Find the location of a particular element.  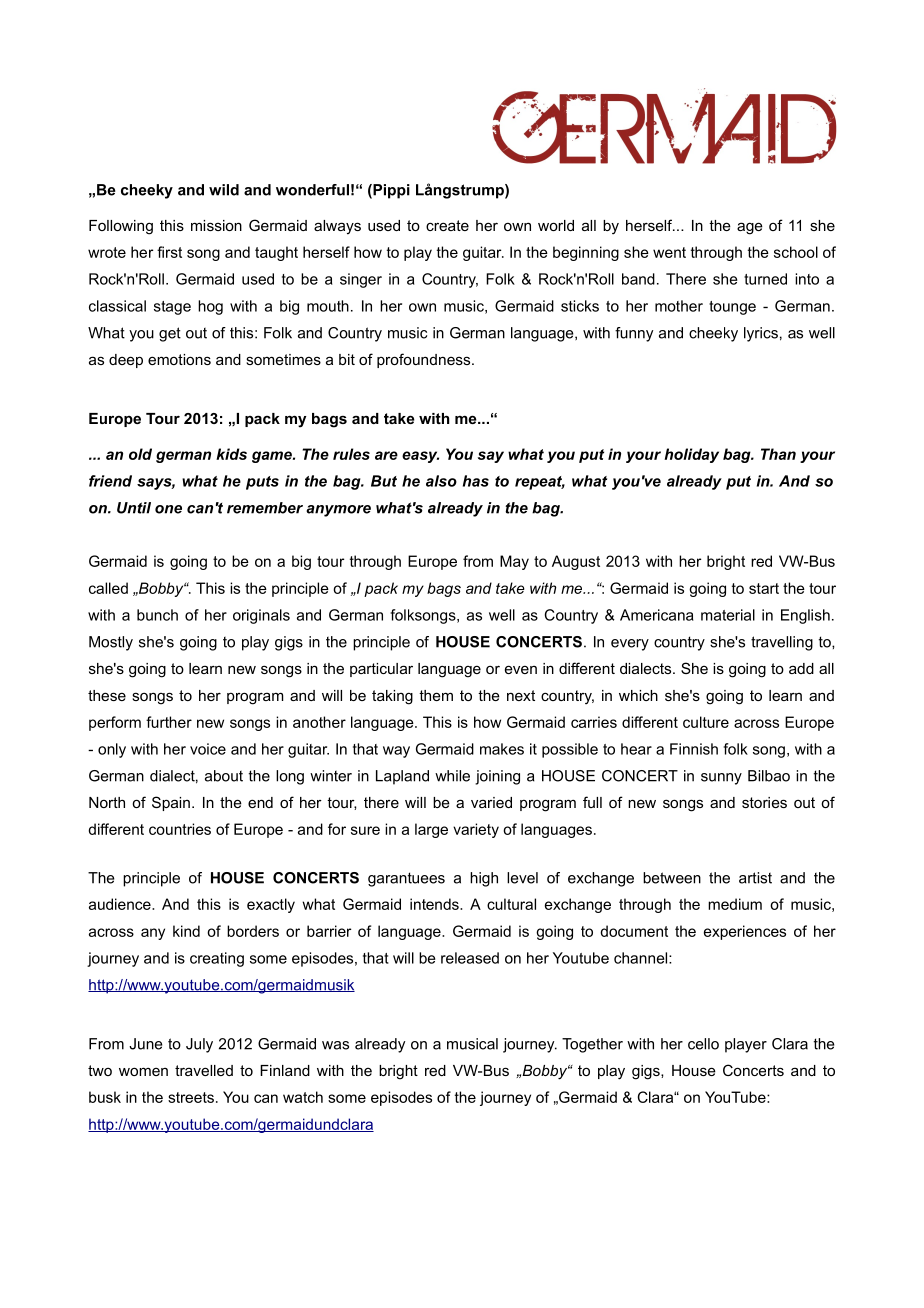

travelled is located at coordinates (204, 1070).
